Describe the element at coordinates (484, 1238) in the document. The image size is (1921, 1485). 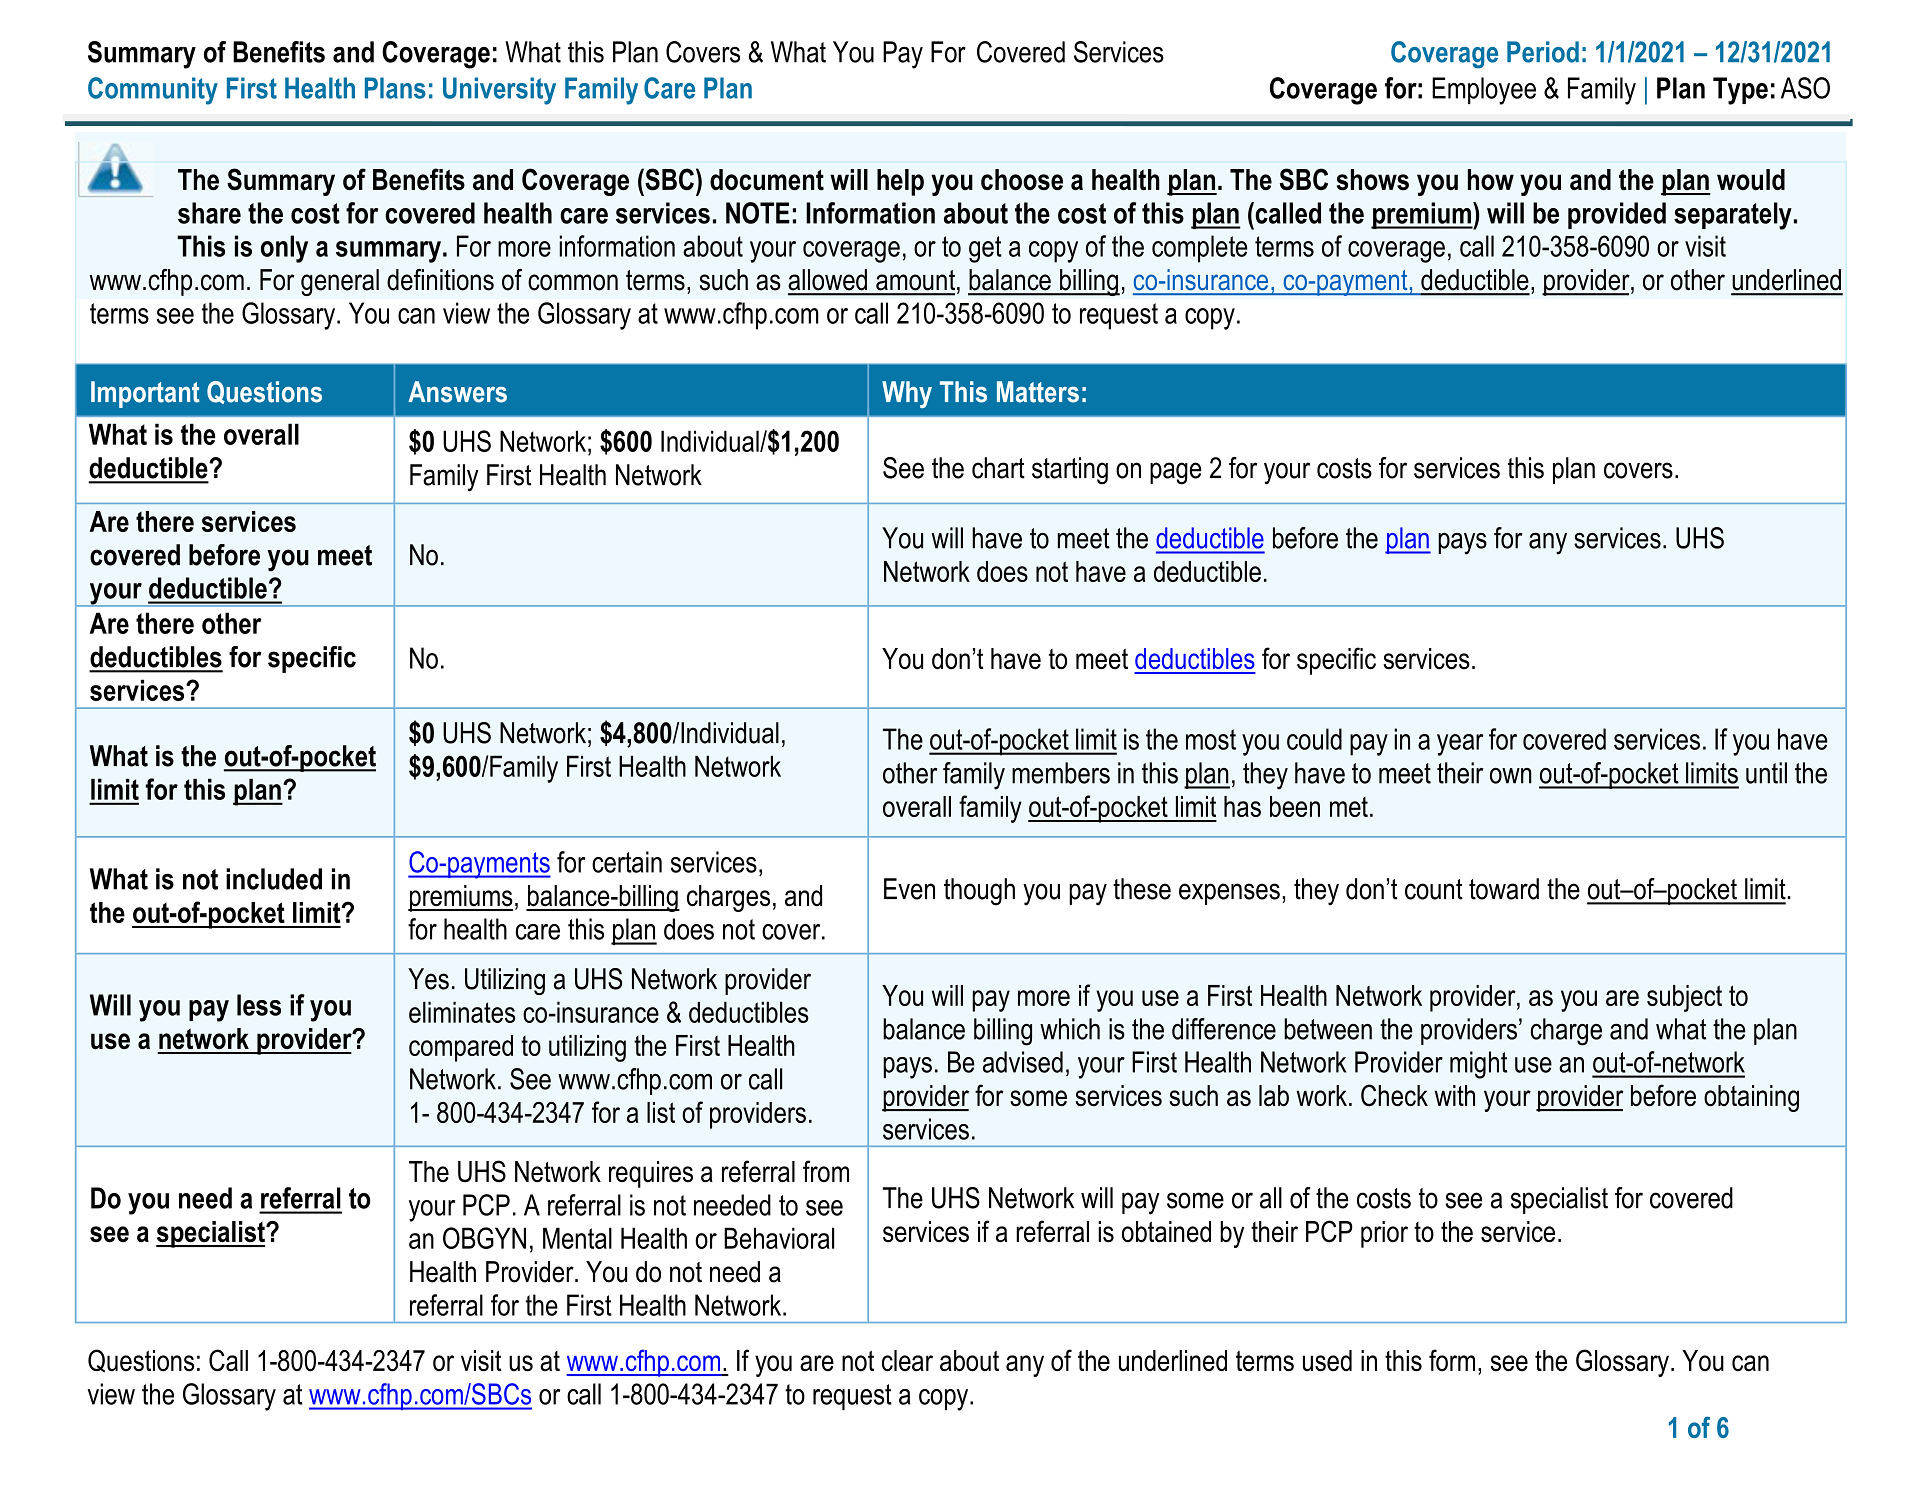
I see `OBGYN` at that location.
